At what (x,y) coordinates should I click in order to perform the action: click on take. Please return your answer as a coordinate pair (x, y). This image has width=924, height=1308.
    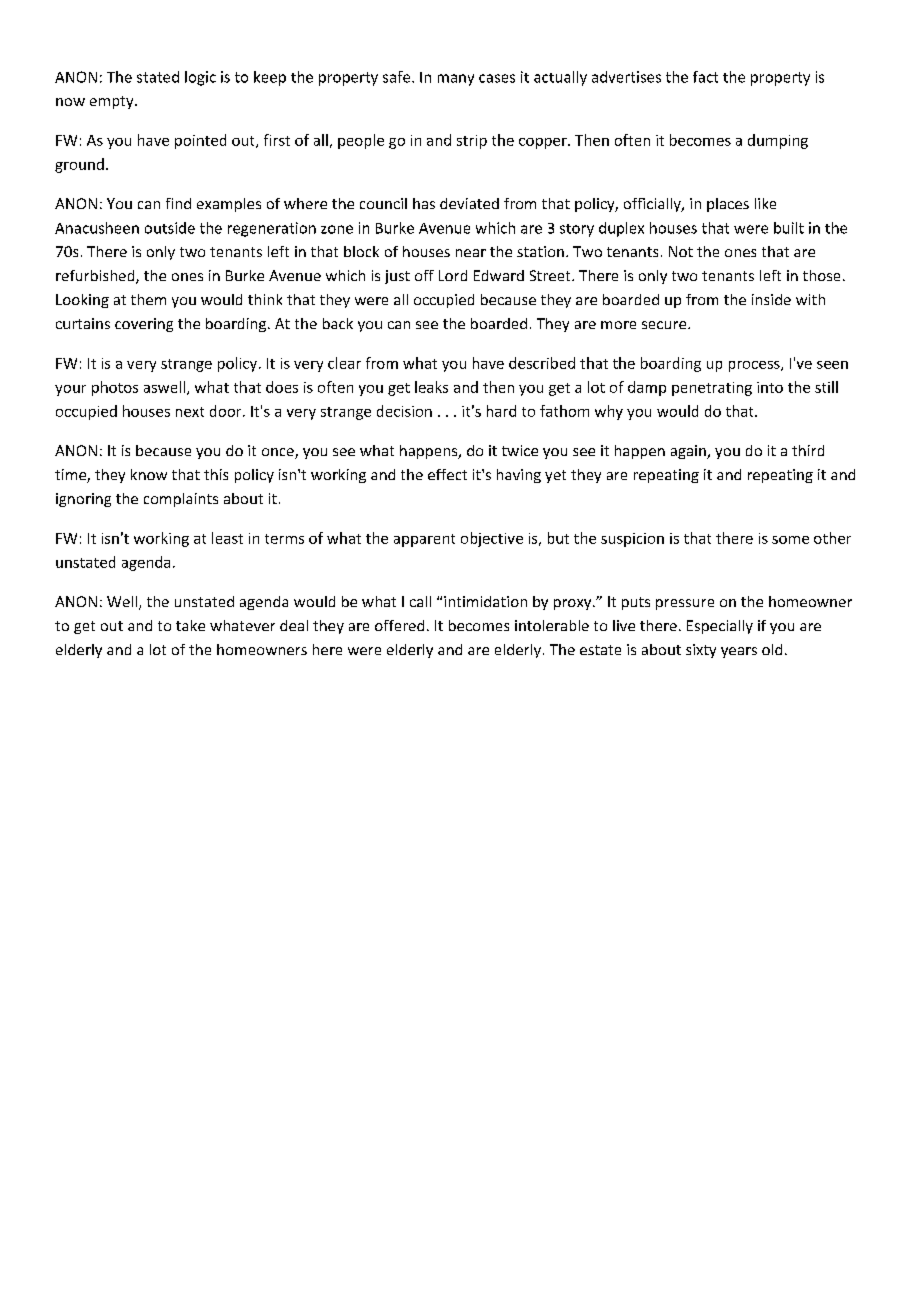
    Looking at the image, I should click on (190, 625).
